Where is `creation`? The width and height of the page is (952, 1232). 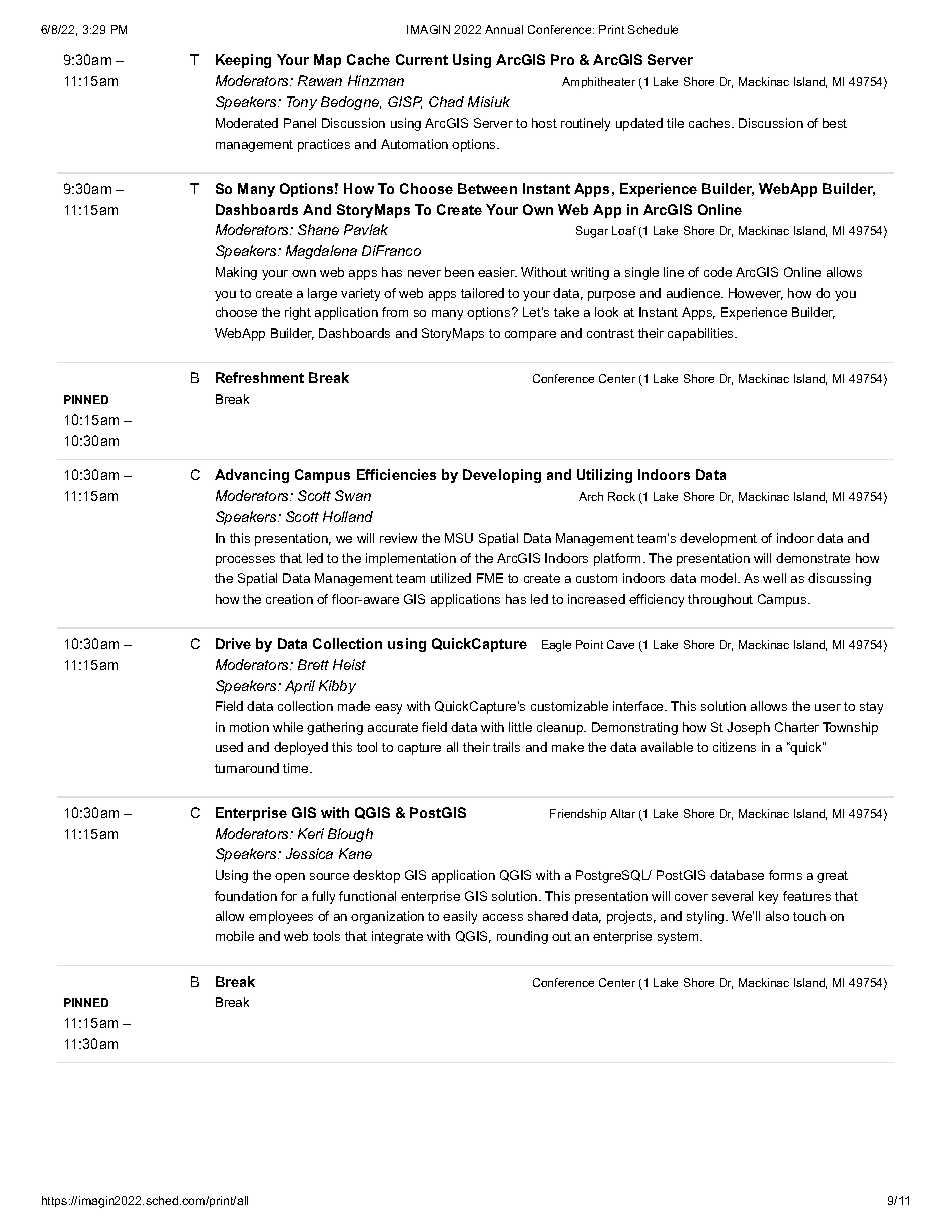 creation is located at coordinates (289, 599).
